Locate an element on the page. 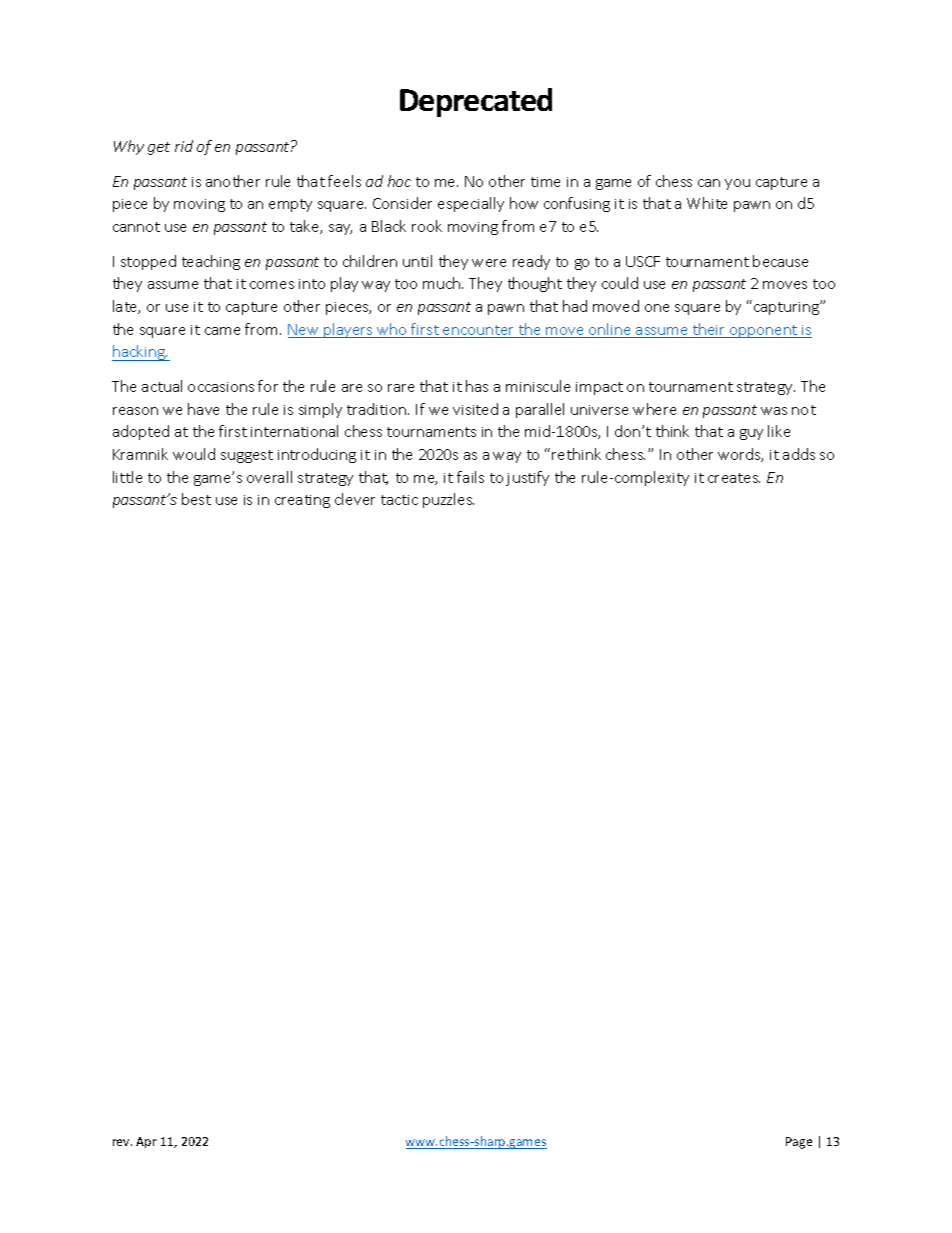 Image resolution: width=952 pixels, height=1233 pixels. tactic is located at coordinates (399, 500).
